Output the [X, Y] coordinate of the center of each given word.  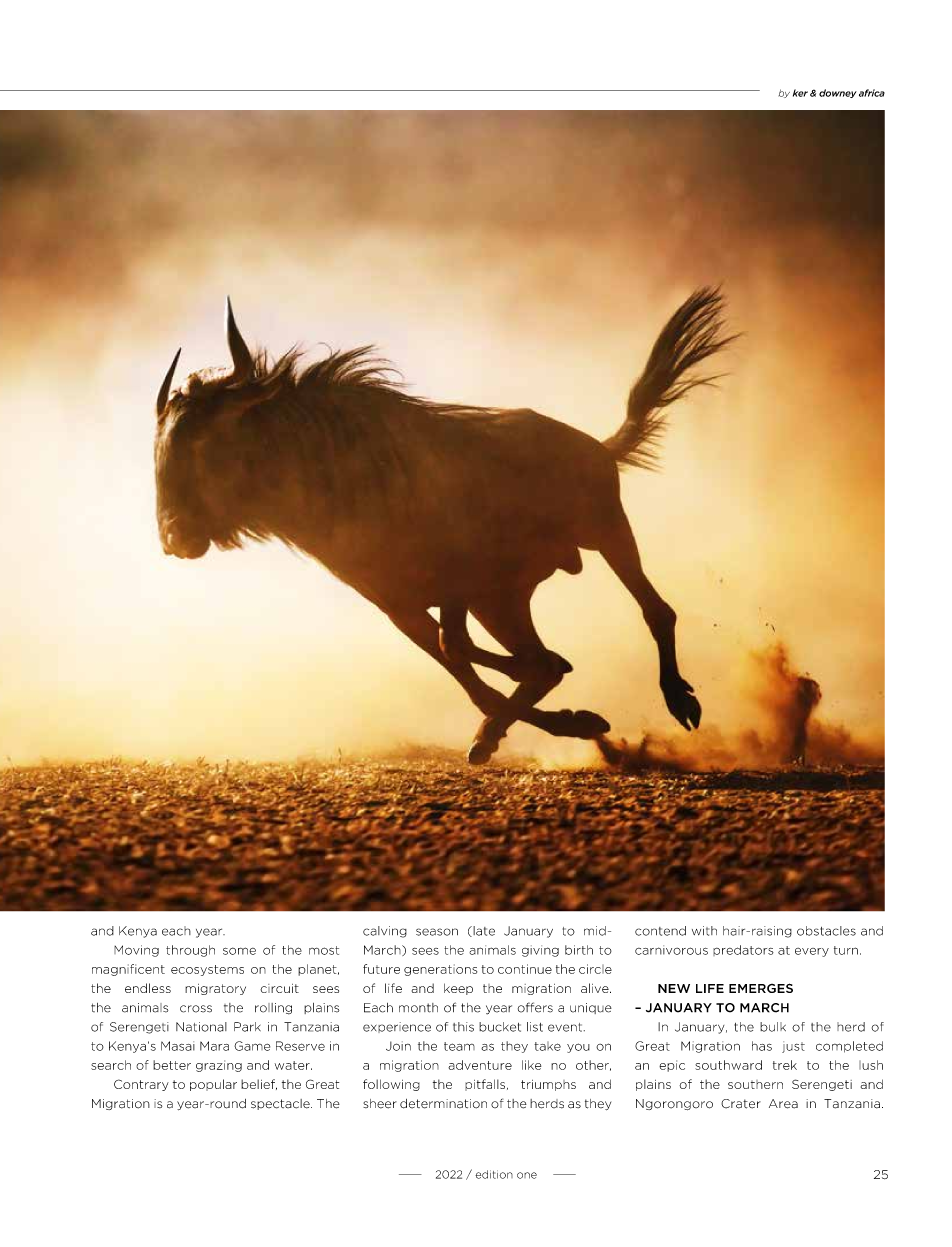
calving [385, 932]
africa [872, 93]
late [483, 931]
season [437, 932]
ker [800, 93]
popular [213, 1085]
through [190, 951]
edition [494, 1174]
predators [743, 950]
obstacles [826, 931]
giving [540, 951]
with [704, 931]
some [239, 951]
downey [838, 93]
